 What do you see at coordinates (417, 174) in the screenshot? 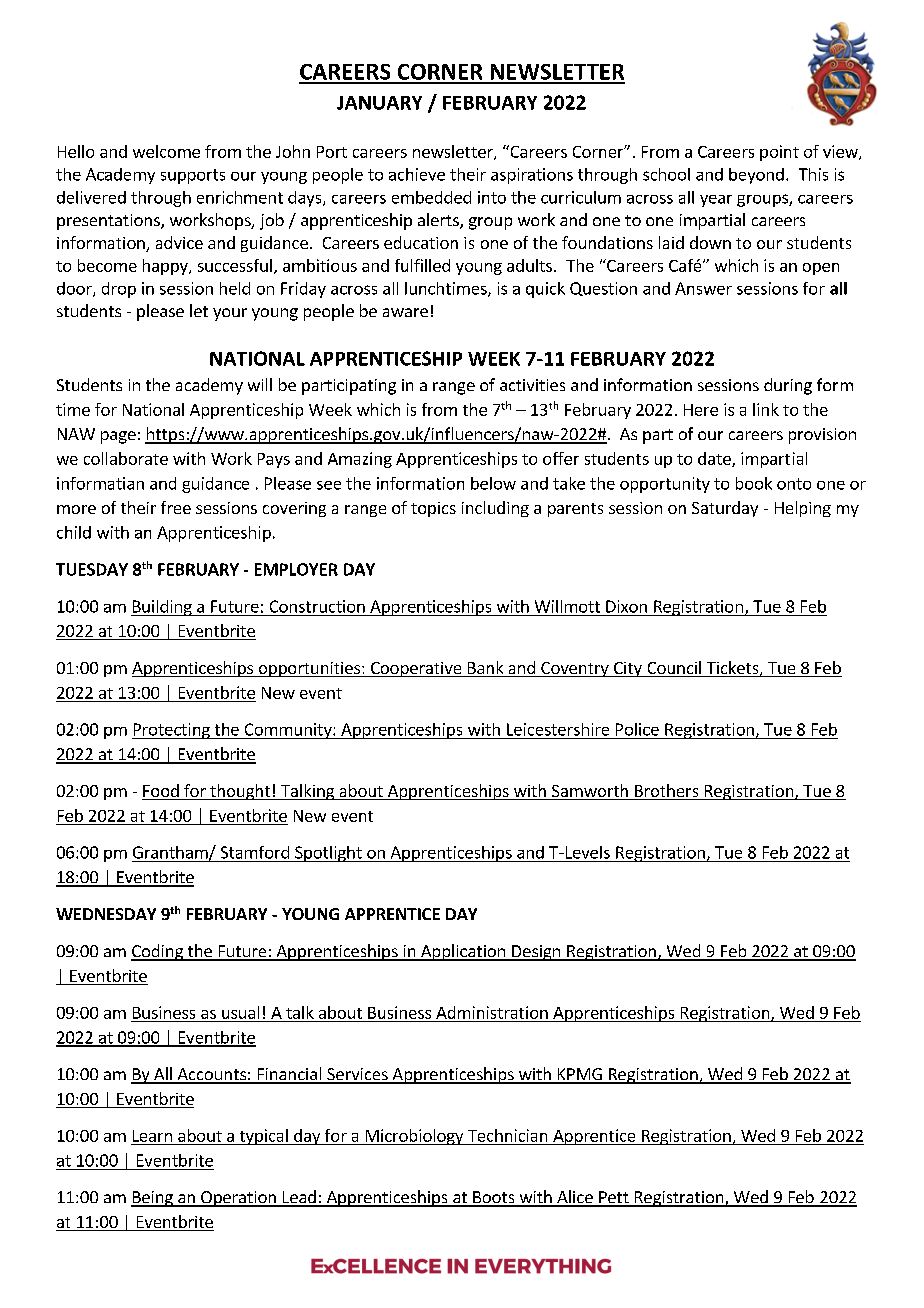
I see `achieve` at bounding box center [417, 174].
